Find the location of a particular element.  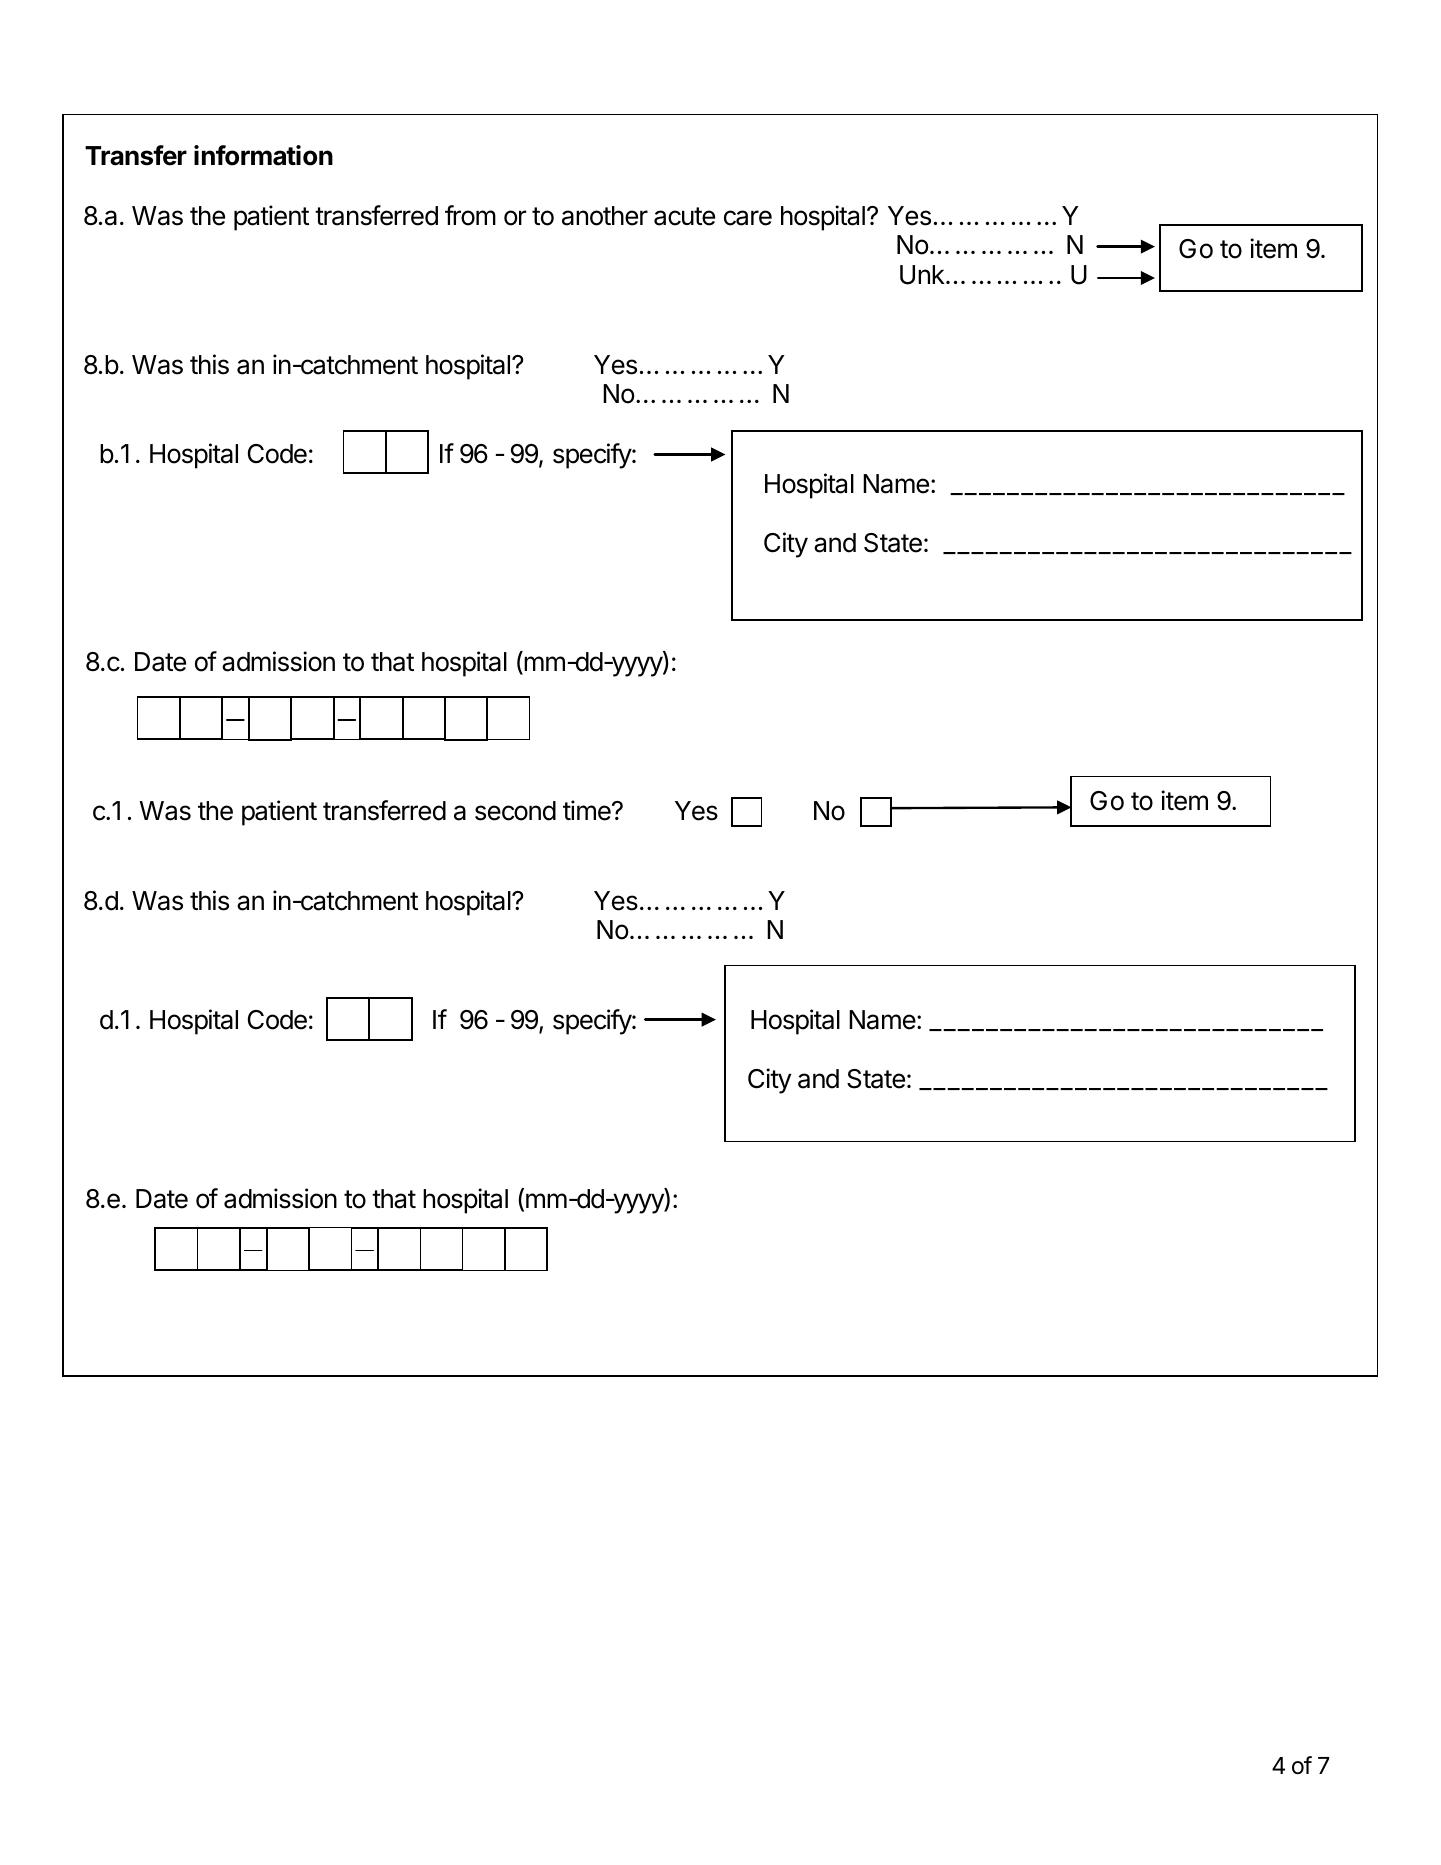

acute is located at coordinates (684, 216).
